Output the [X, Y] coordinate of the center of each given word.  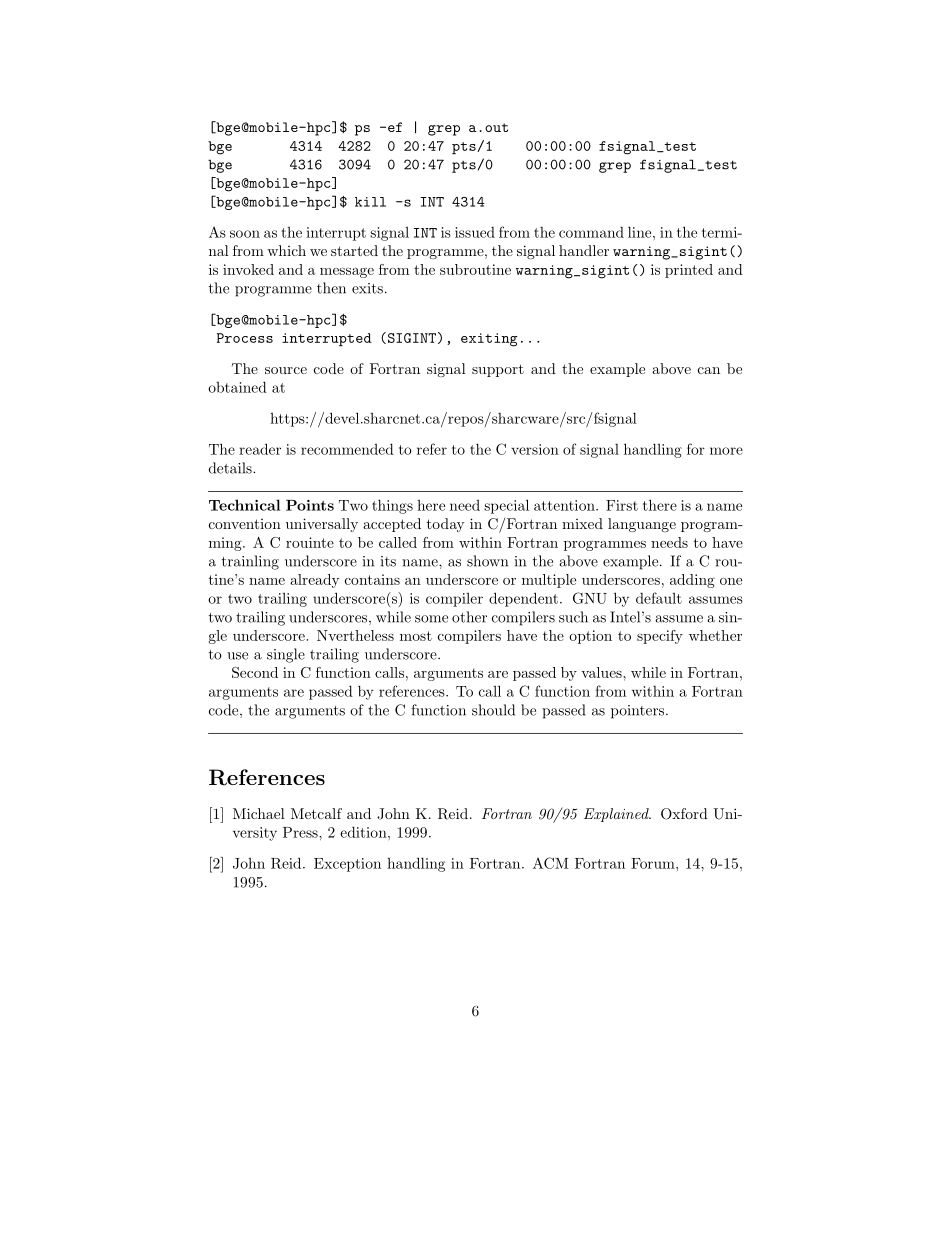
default [659, 598]
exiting [489, 340]
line [641, 232]
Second [255, 672]
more [726, 451]
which [286, 250]
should [493, 710]
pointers [639, 712]
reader [260, 449]
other [469, 617]
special [506, 506]
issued [475, 232]
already [315, 581]
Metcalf [316, 813]
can [709, 370]
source [286, 370]
